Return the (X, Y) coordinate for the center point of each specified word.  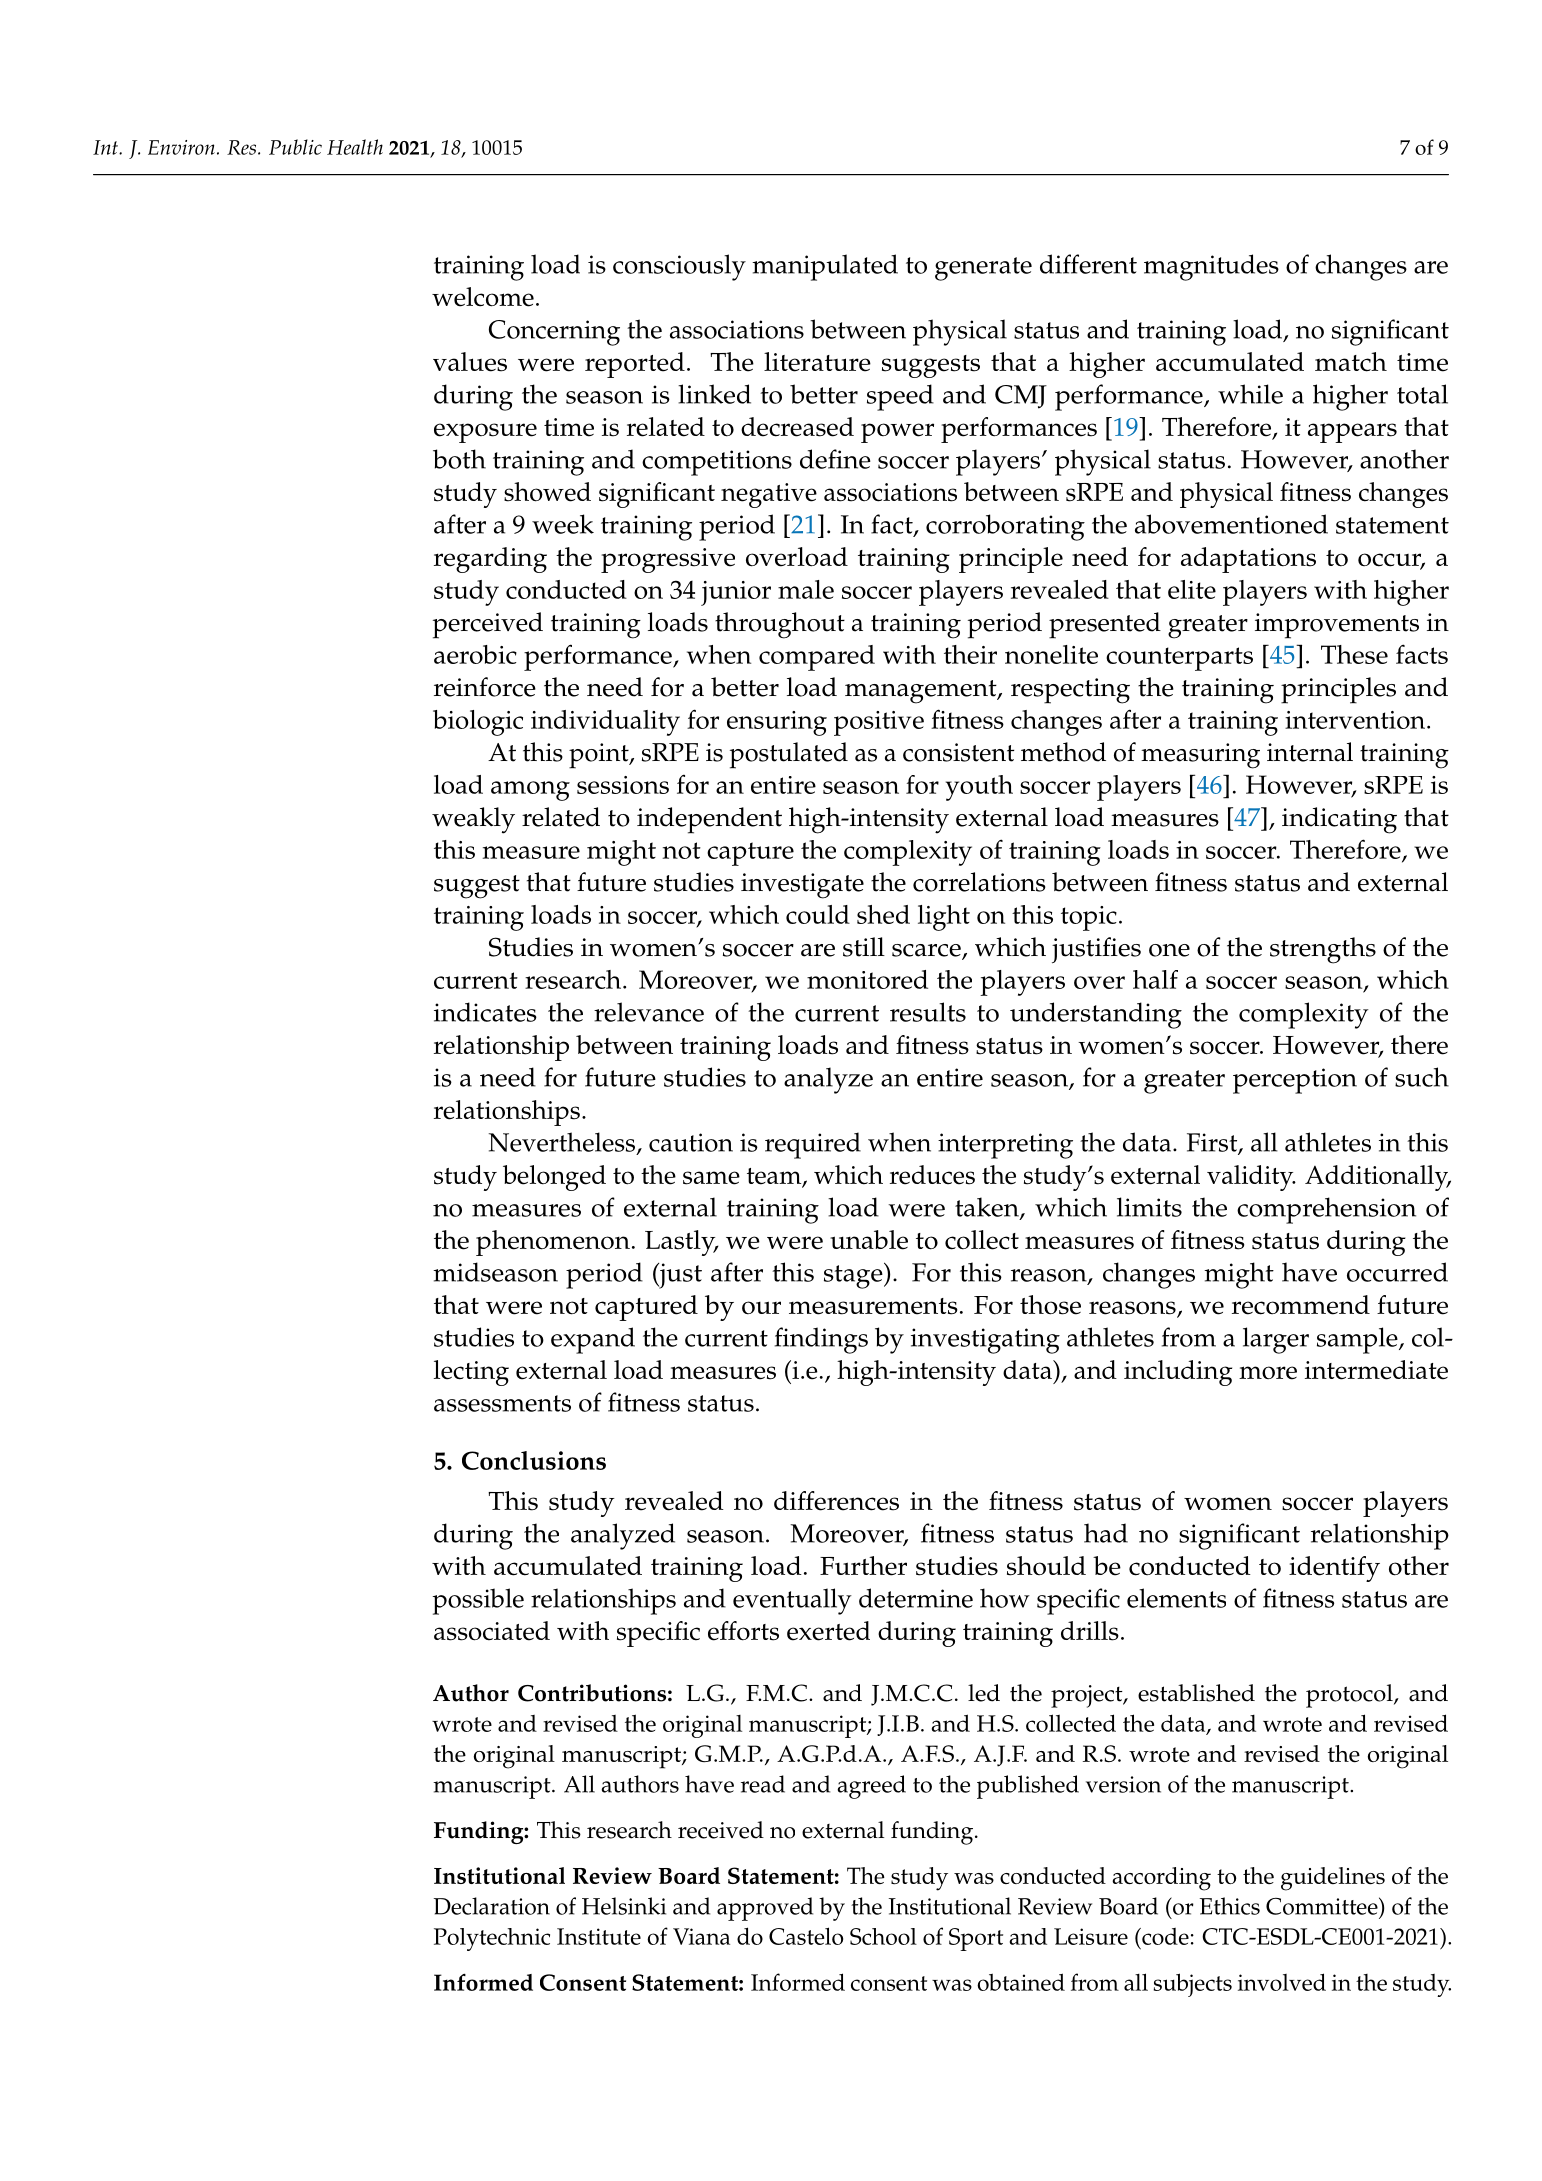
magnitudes (1211, 267)
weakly (473, 820)
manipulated (825, 267)
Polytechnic (492, 1939)
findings (821, 1340)
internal (1310, 752)
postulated (789, 755)
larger (1276, 1340)
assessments (502, 1403)
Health (355, 147)
